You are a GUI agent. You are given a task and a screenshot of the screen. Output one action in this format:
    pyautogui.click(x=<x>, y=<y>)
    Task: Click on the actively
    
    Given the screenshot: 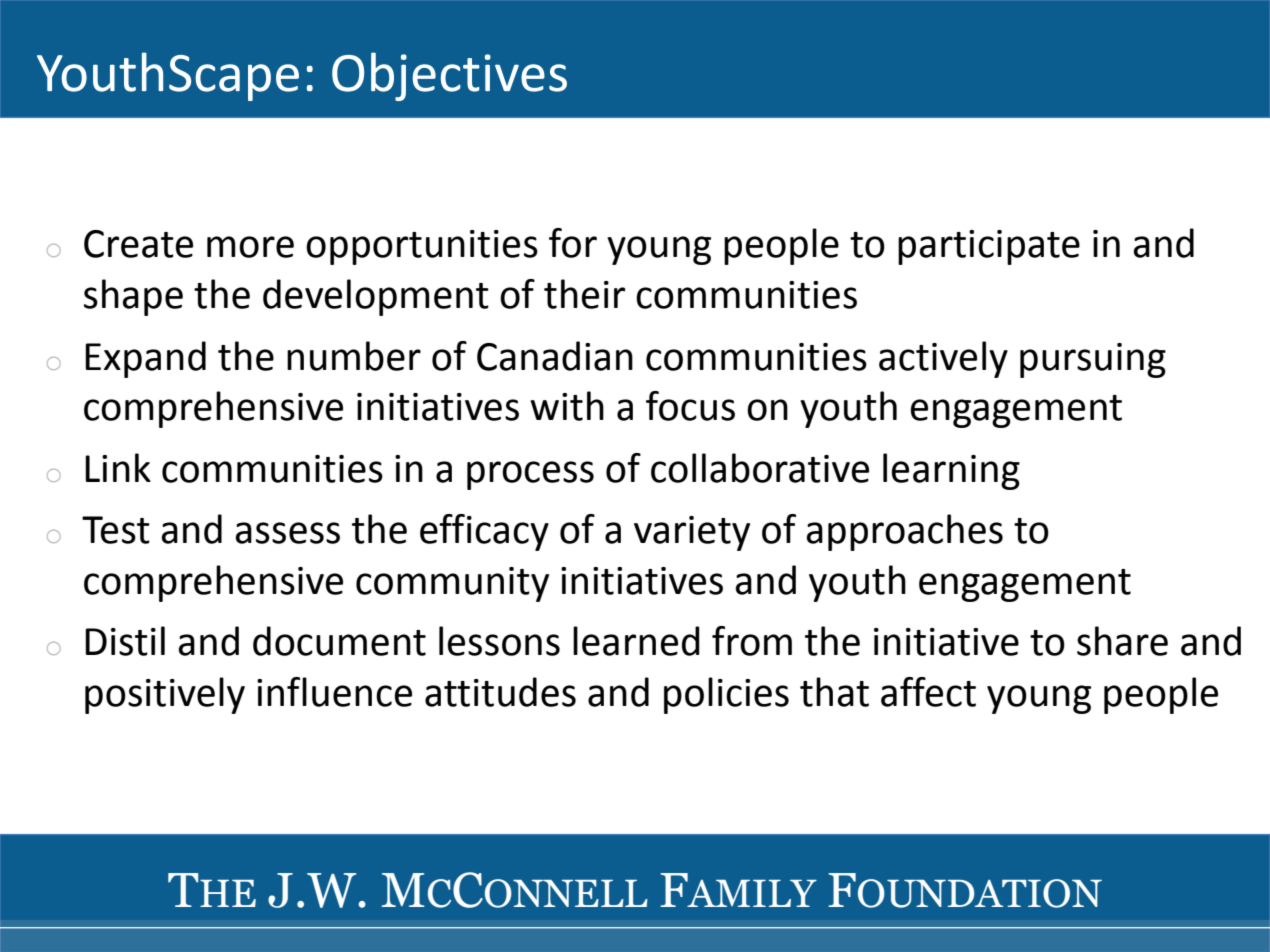 What is the action you would take?
    pyautogui.click(x=943, y=359)
